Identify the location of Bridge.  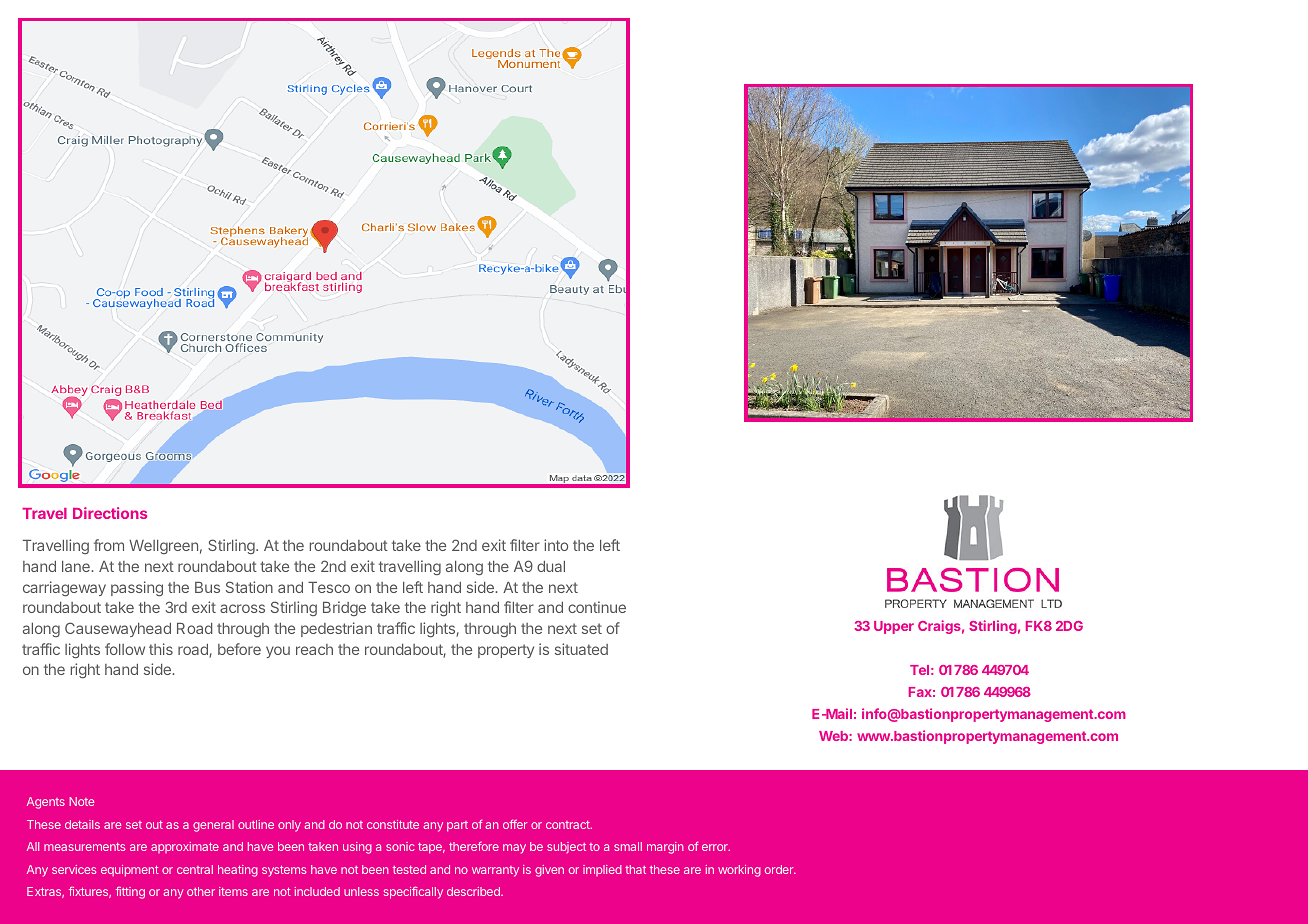
(344, 608).
